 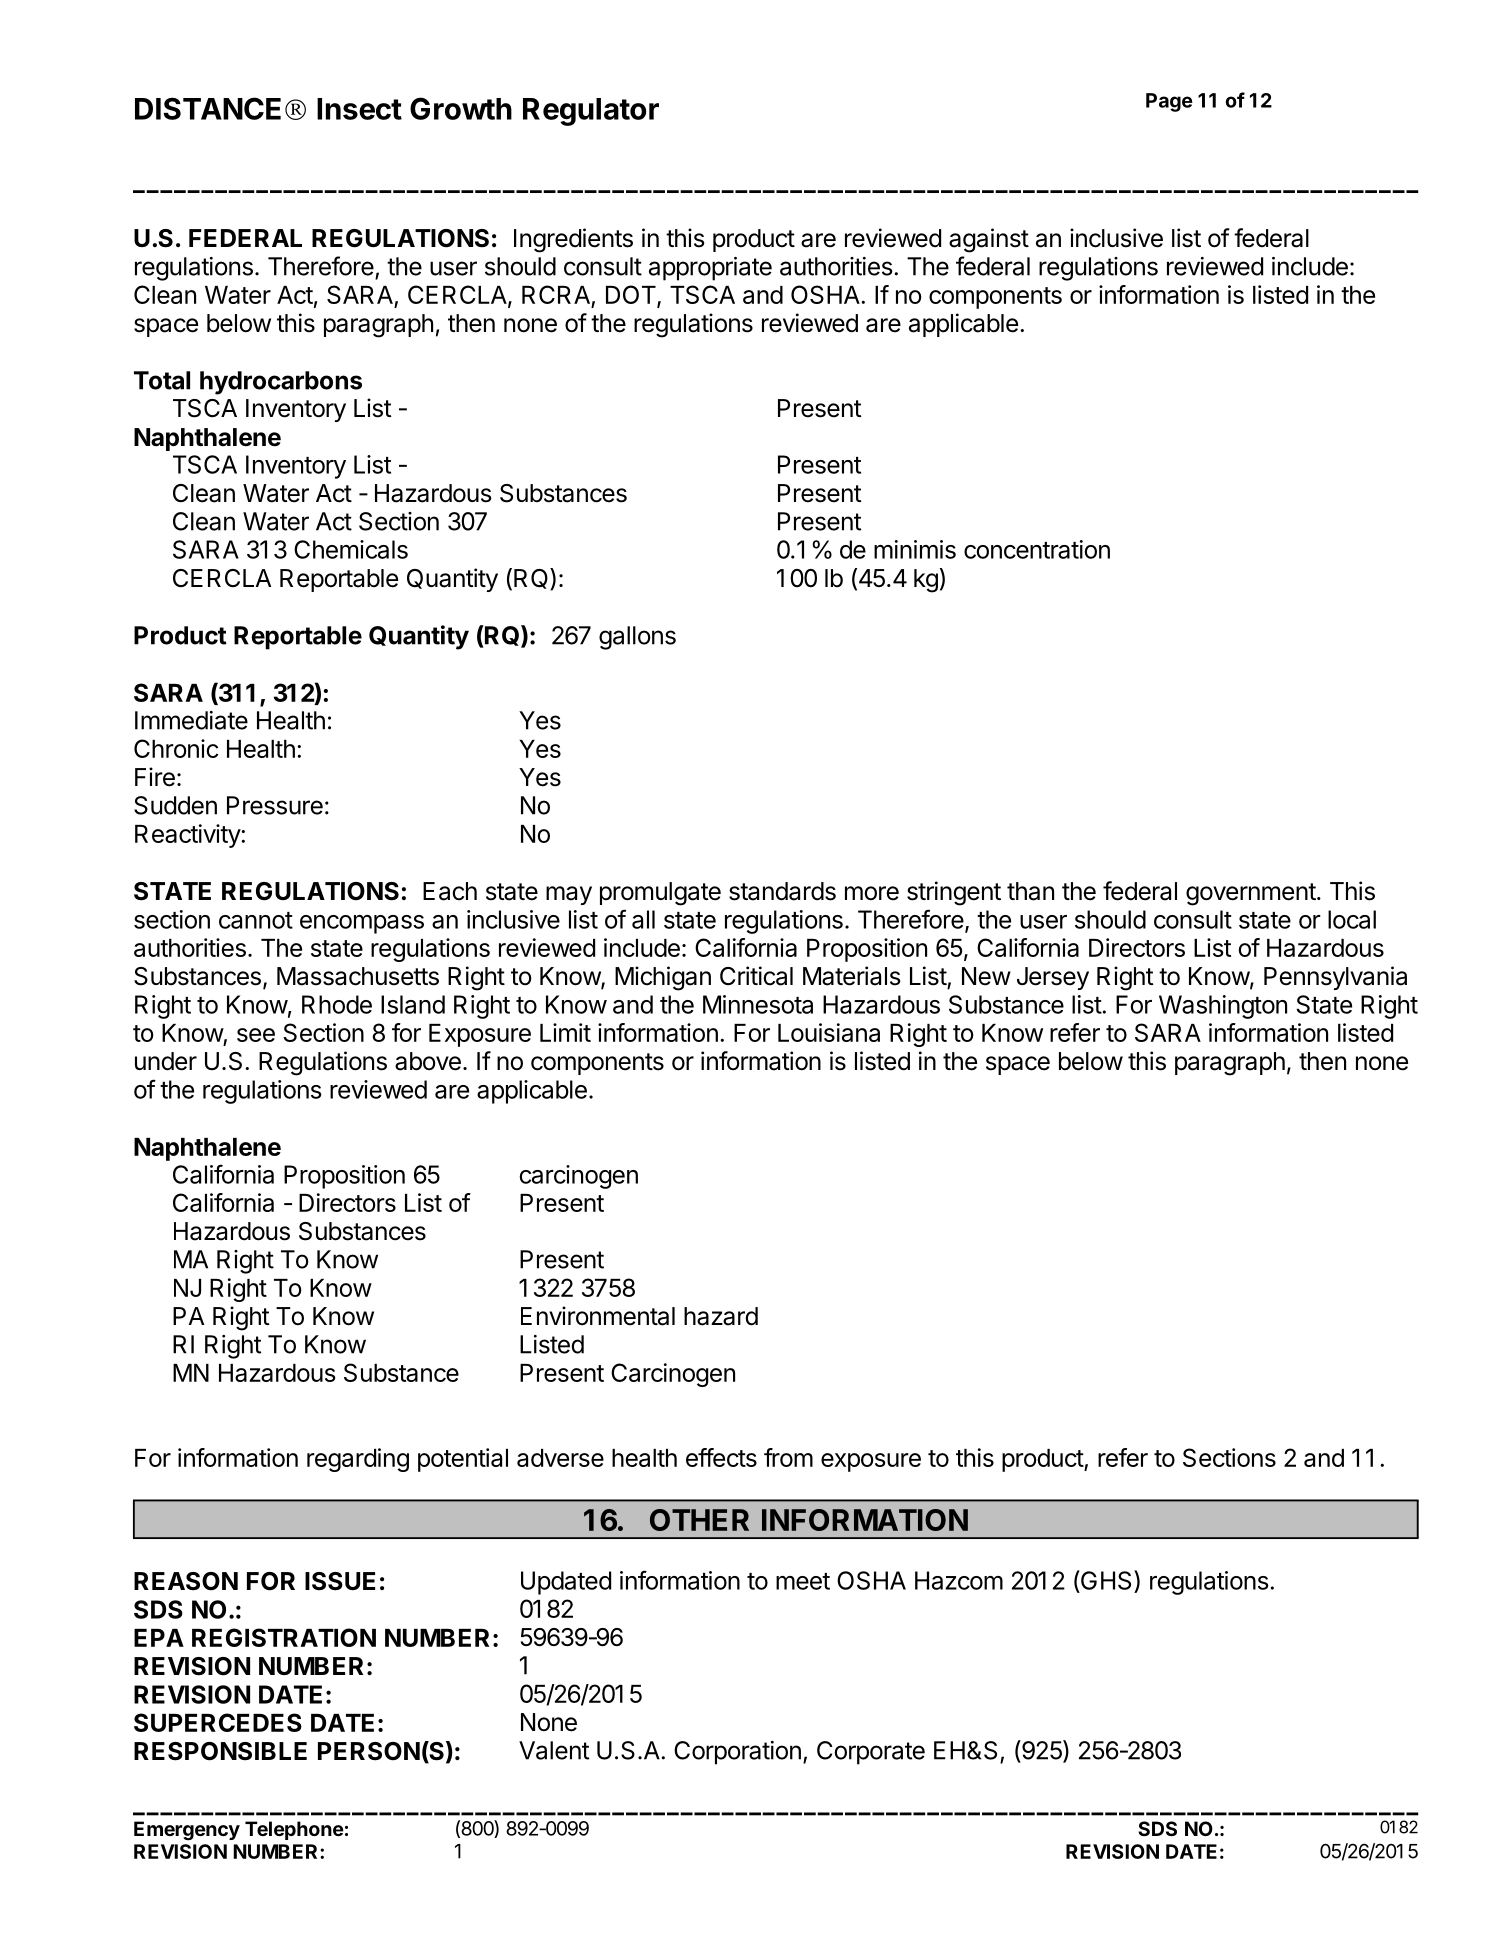 I want to click on GHS, so click(x=1107, y=1580).
